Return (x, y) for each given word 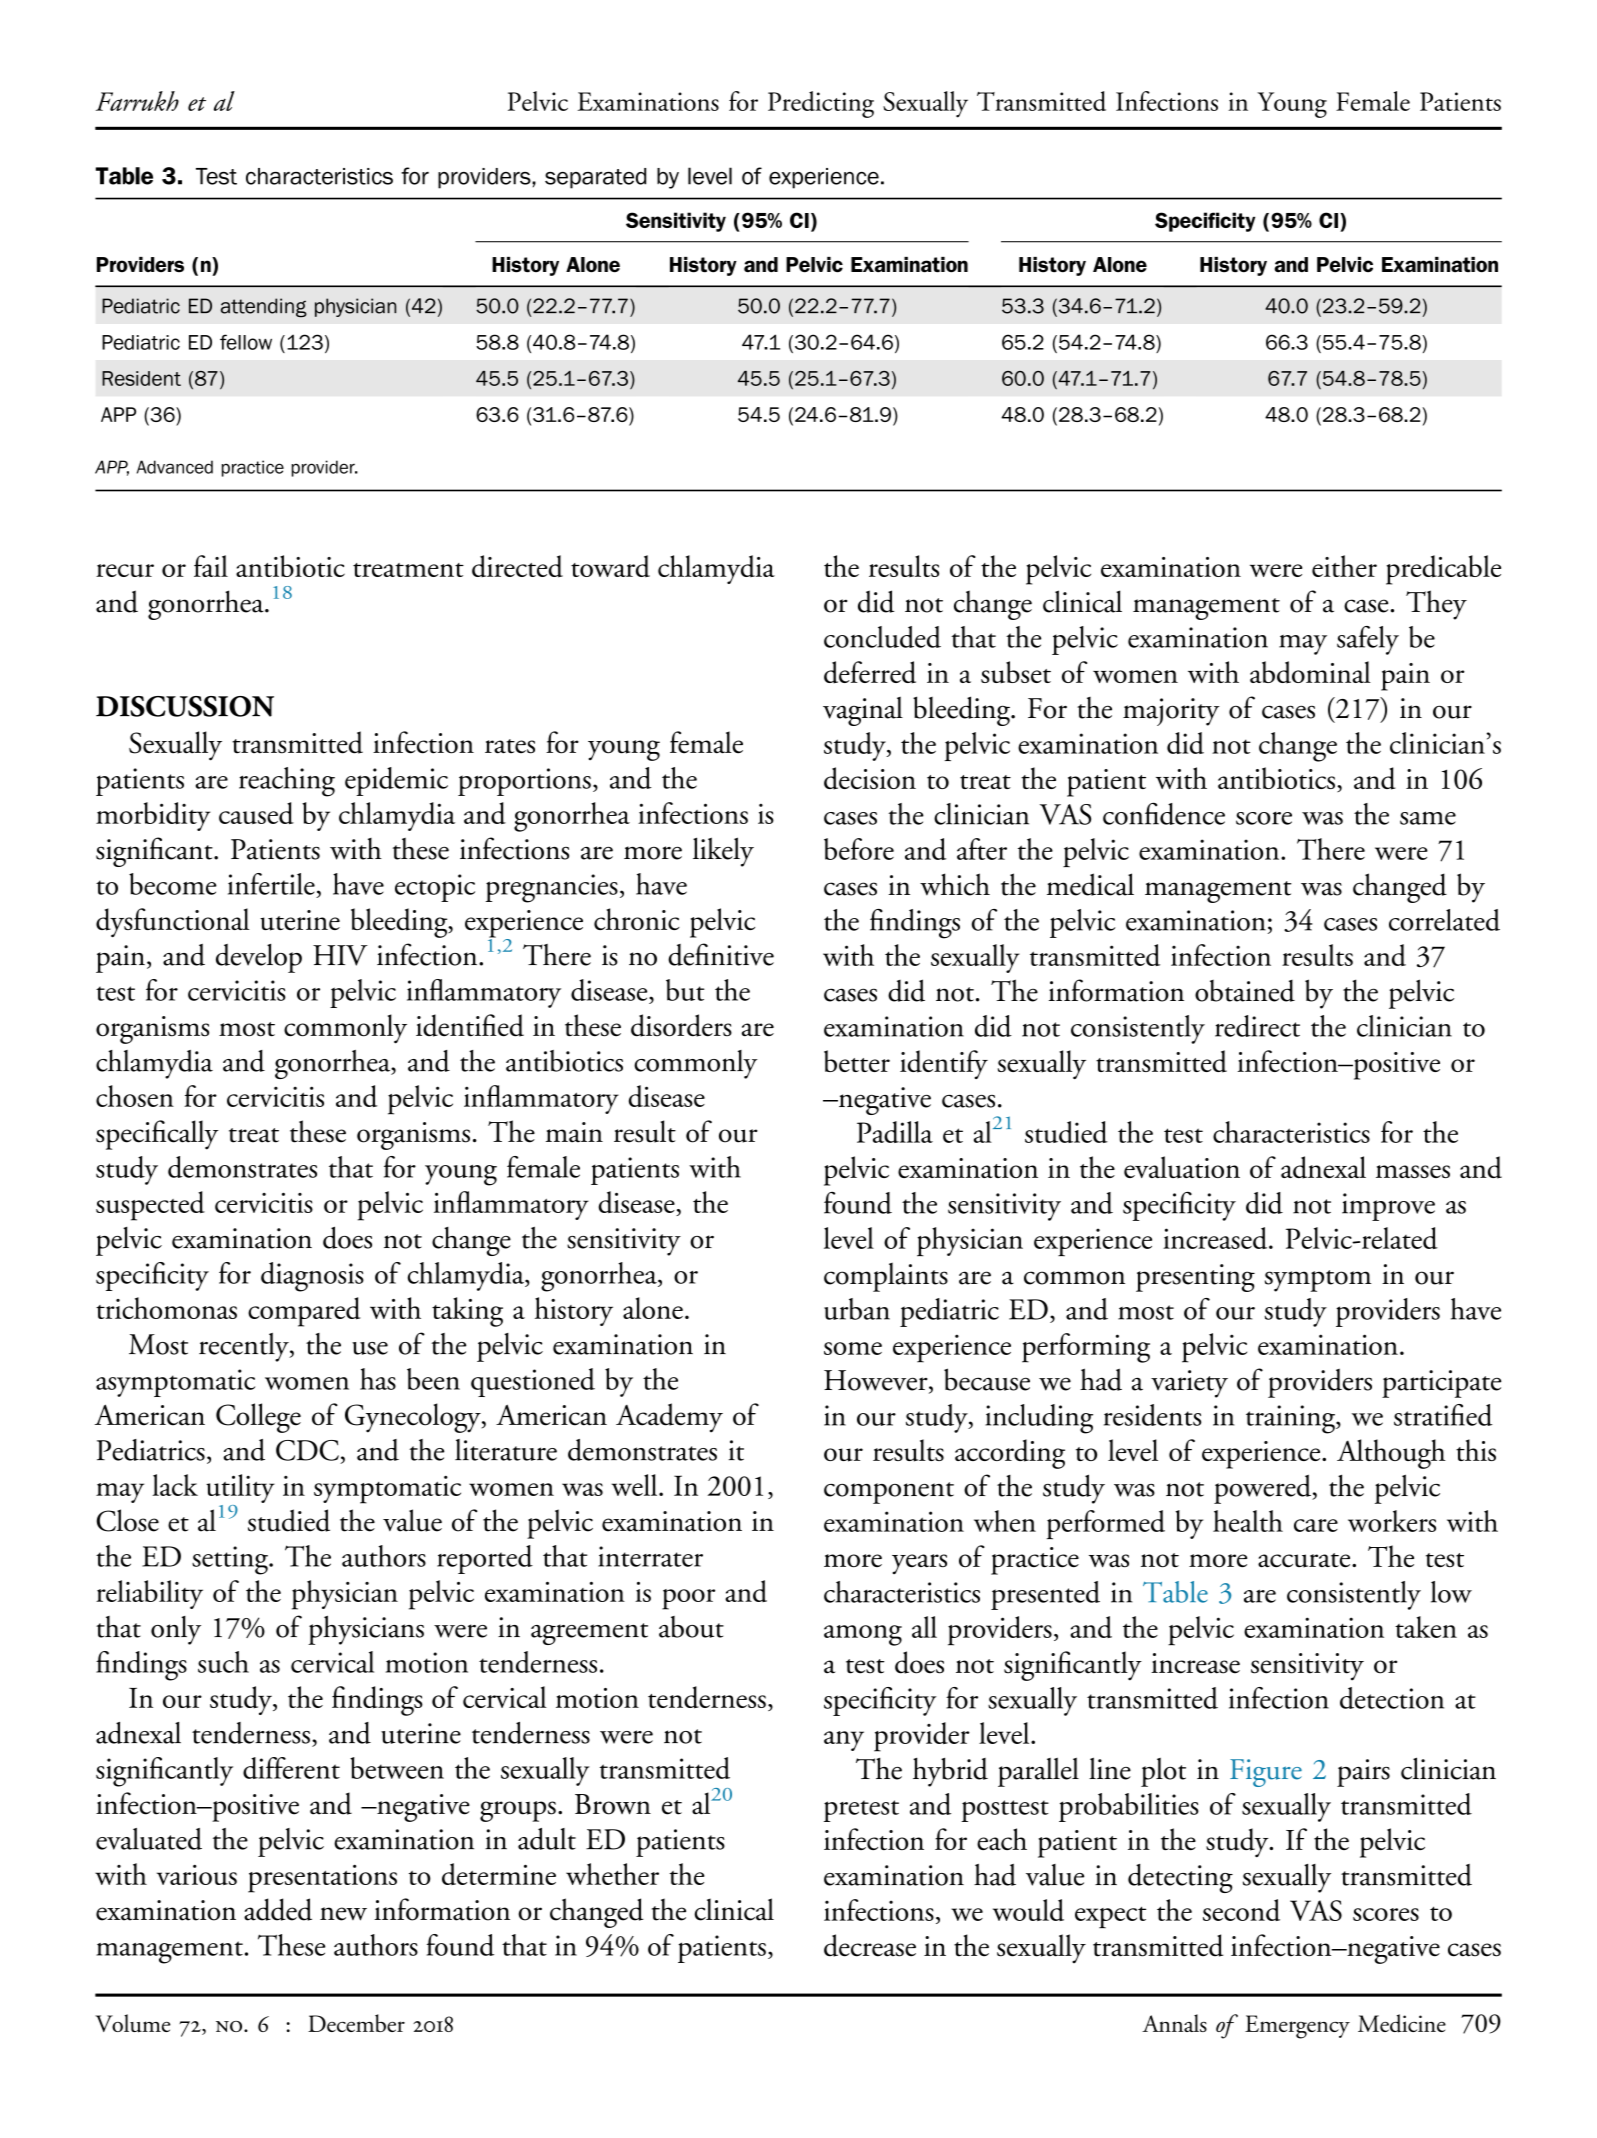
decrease (870, 1945)
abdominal (1310, 672)
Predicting (821, 104)
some (853, 1348)
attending (264, 308)
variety (1189, 1384)
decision (870, 778)
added (278, 1909)
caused (256, 813)
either (1344, 566)
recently (245, 1347)
